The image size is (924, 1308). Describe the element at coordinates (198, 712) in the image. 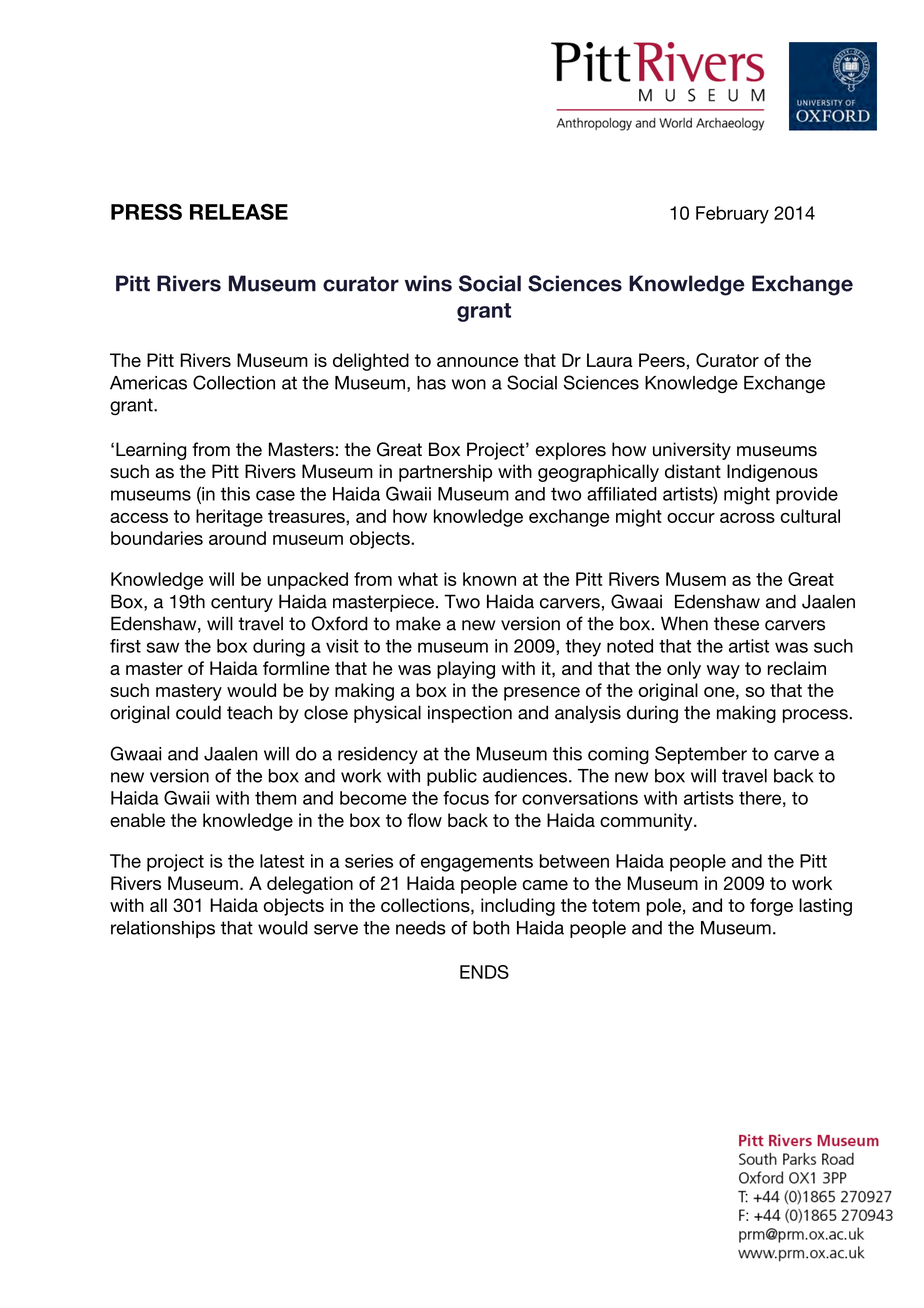

I see `could` at that location.
